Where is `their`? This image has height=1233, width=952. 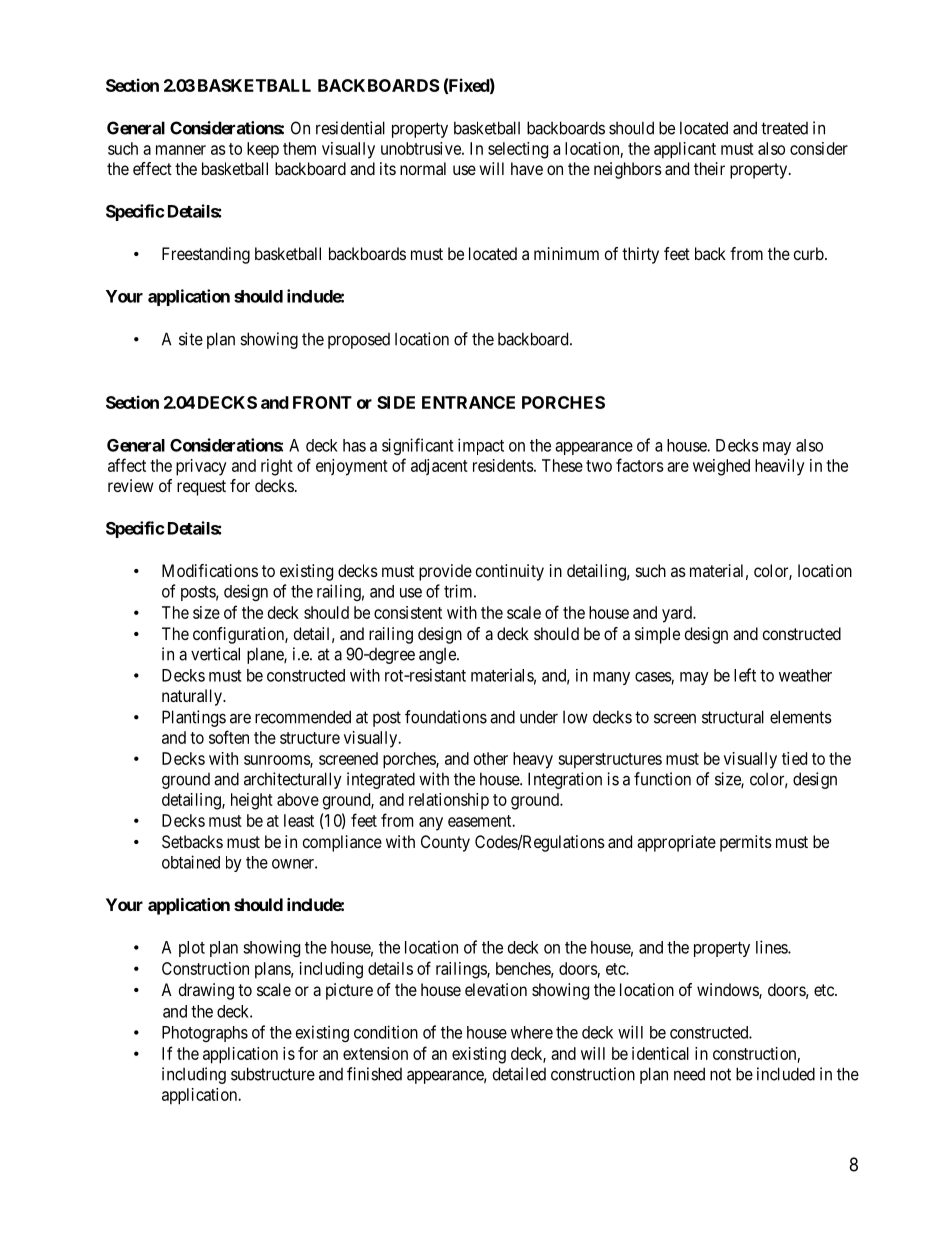 their is located at coordinates (709, 168).
